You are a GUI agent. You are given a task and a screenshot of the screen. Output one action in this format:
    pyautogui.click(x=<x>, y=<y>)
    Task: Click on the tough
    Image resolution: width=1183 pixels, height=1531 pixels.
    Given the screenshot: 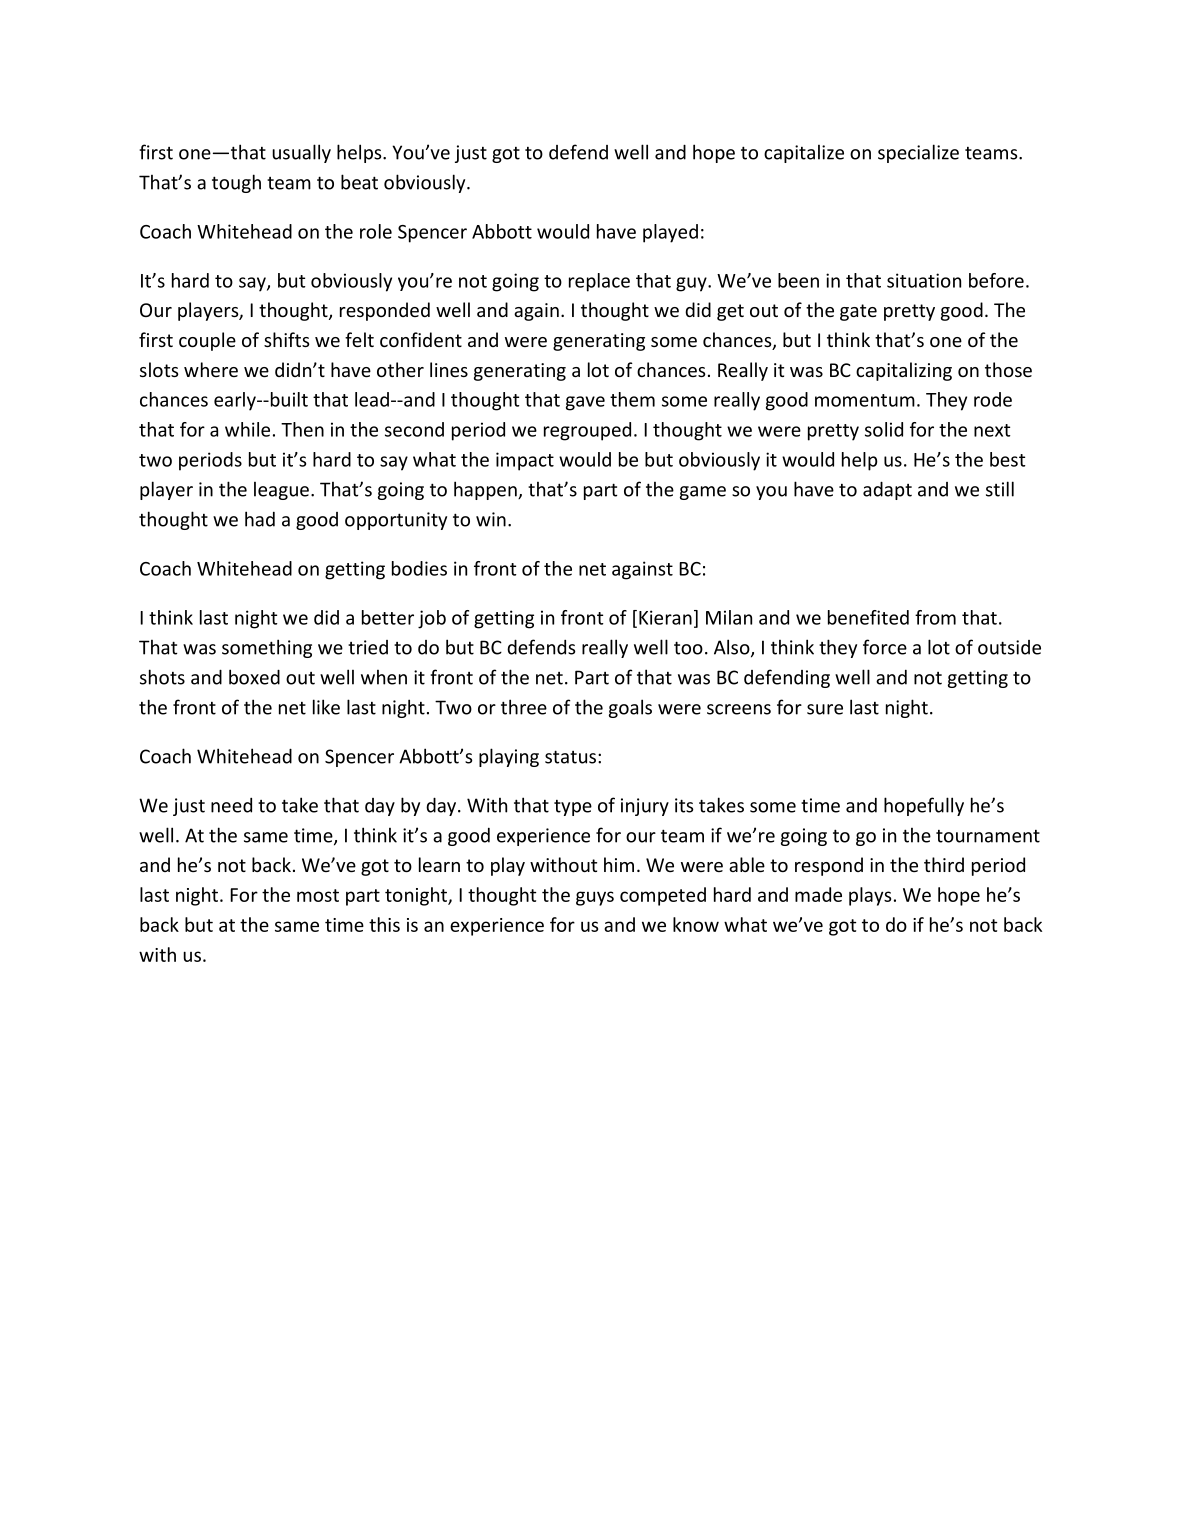 What is the action you would take?
    pyautogui.click(x=236, y=183)
